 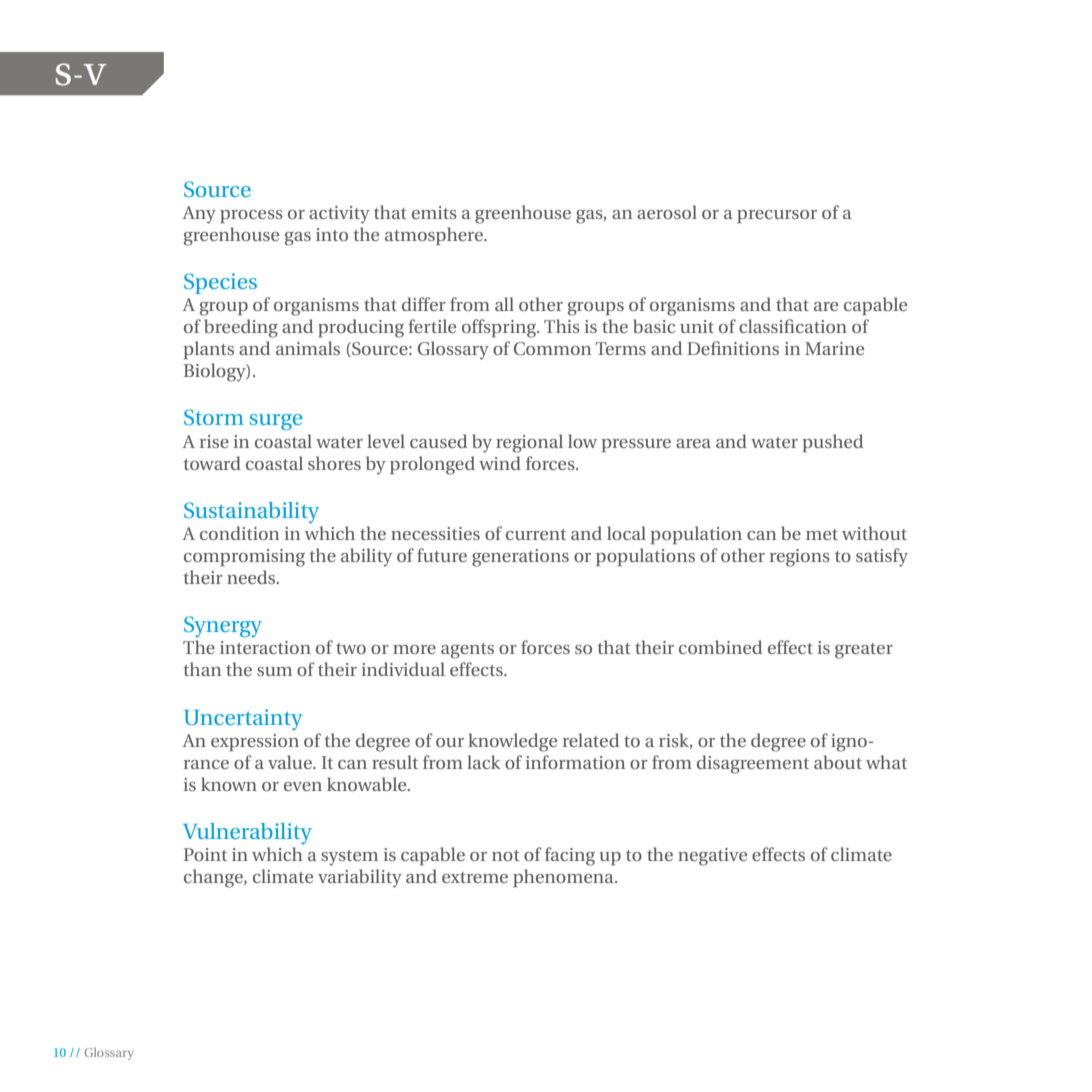 What do you see at coordinates (777, 216) in the screenshot?
I see `precursor` at bounding box center [777, 216].
